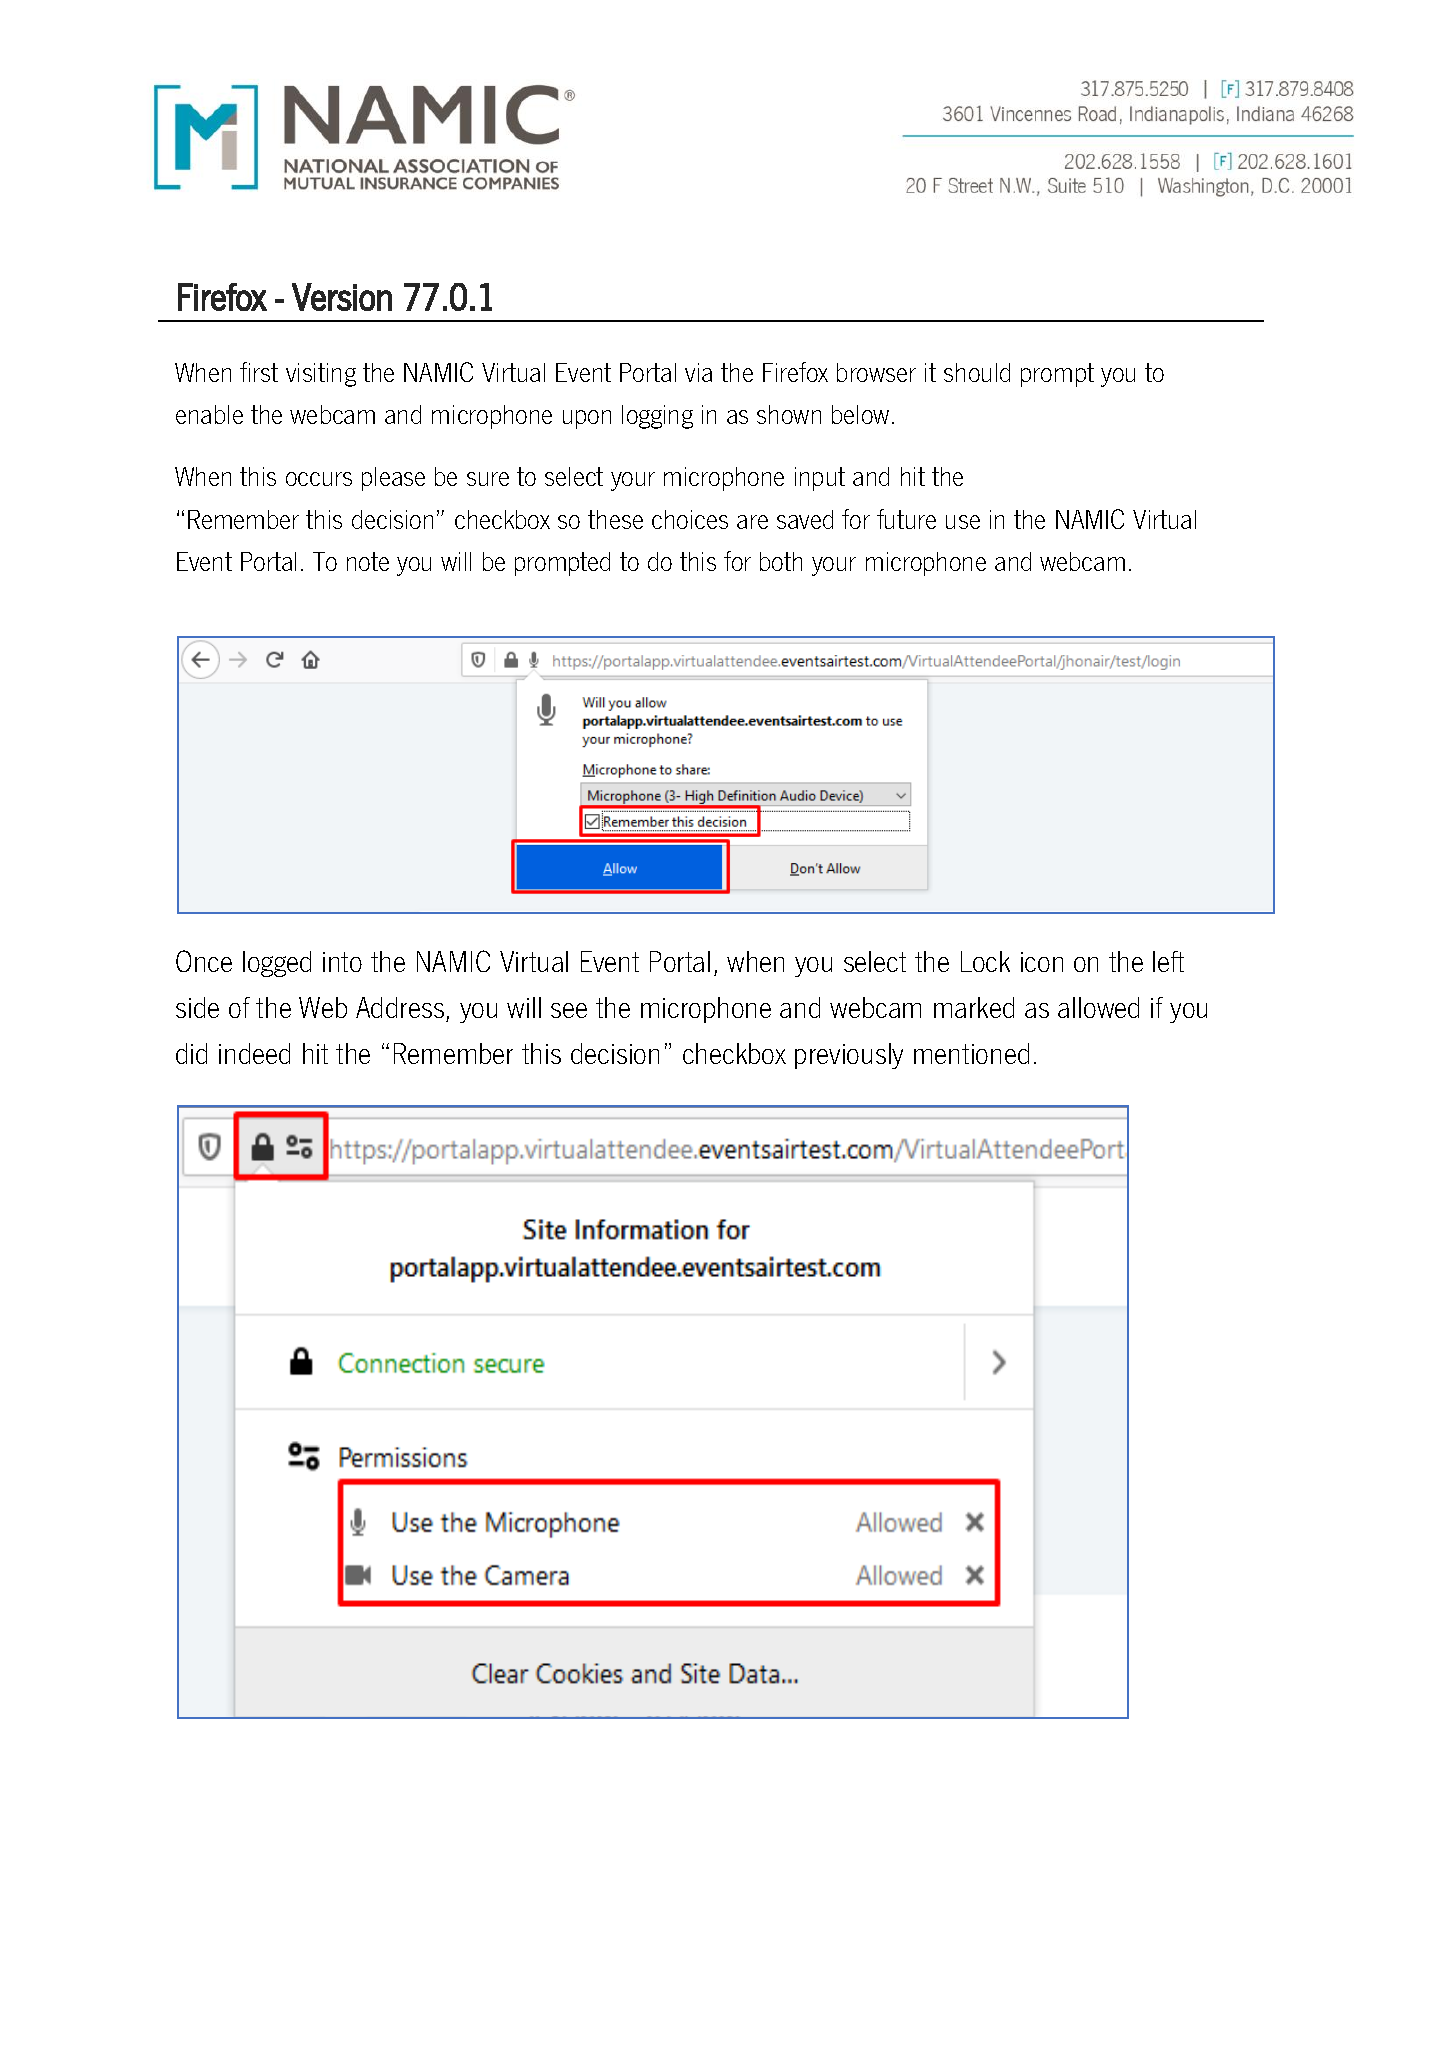  Describe the element at coordinates (368, 561) in the screenshot. I see `note` at that location.
